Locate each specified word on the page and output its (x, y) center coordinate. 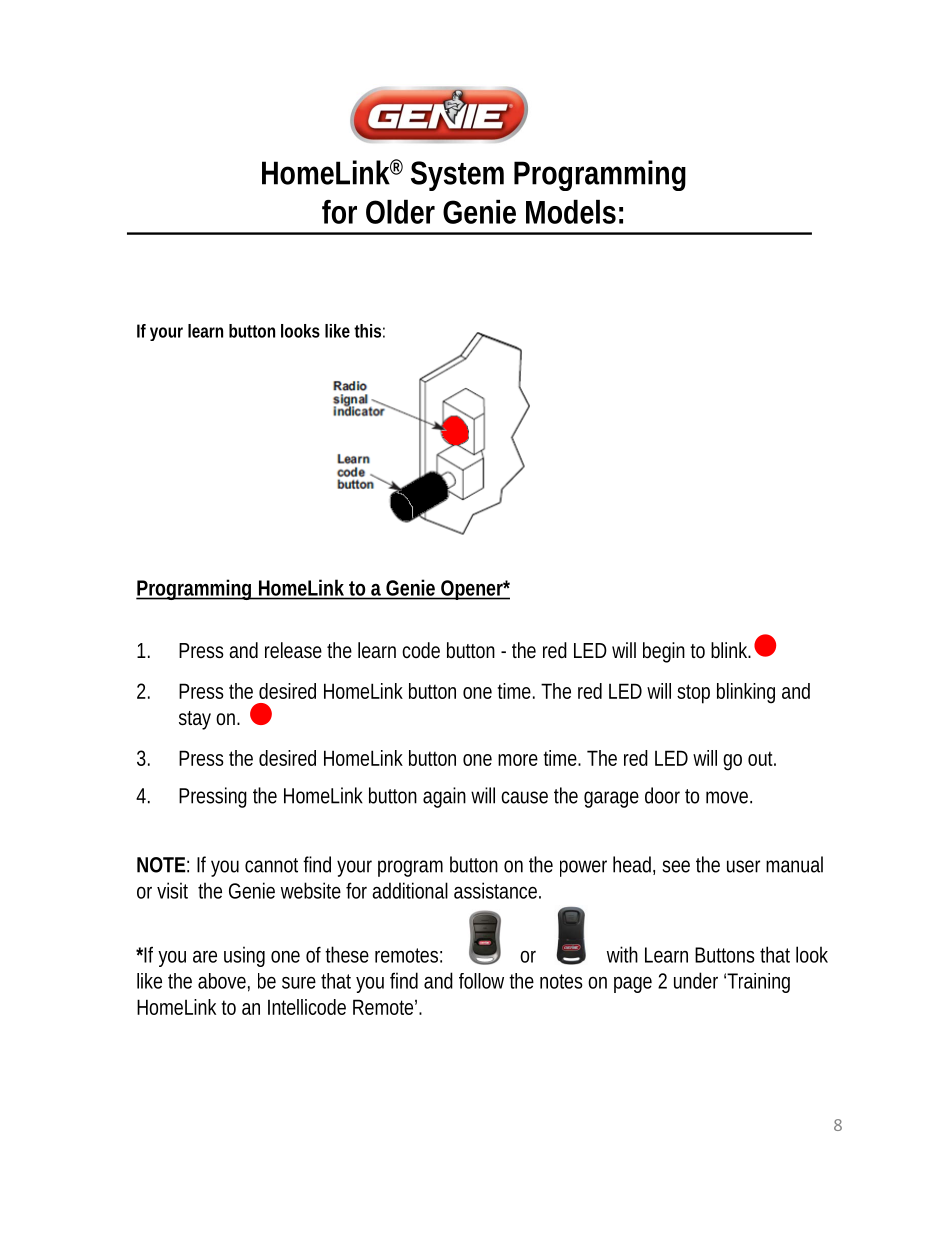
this (367, 331)
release (293, 650)
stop (693, 694)
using (244, 956)
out (762, 758)
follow (481, 981)
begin (664, 652)
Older (400, 212)
